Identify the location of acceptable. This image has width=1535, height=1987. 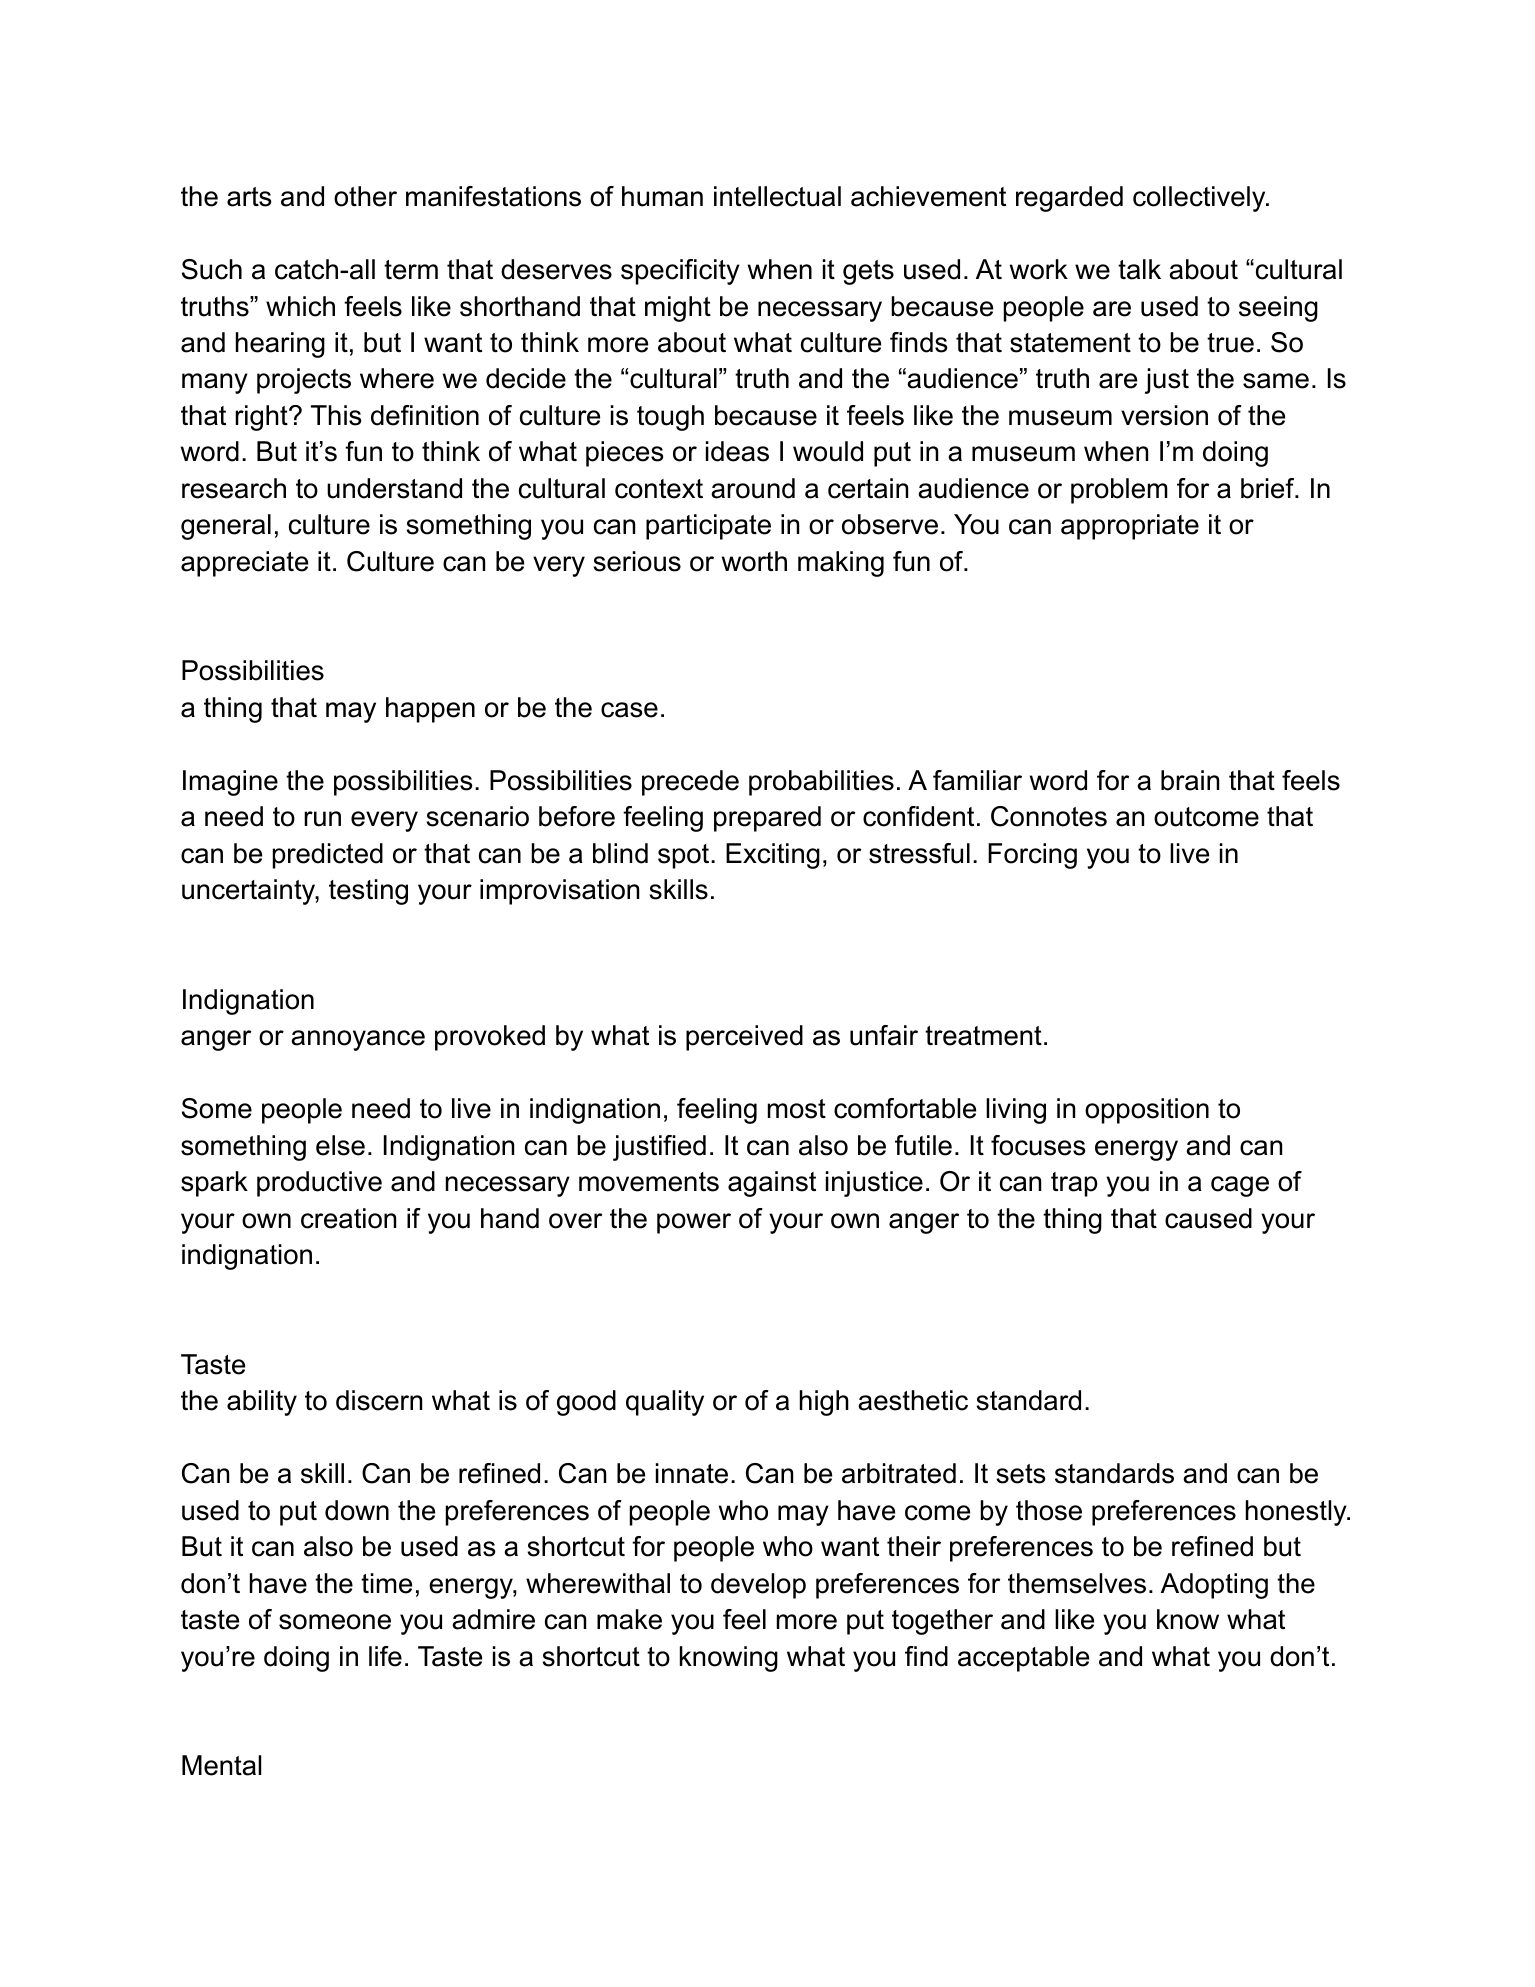
(1023, 1659).
